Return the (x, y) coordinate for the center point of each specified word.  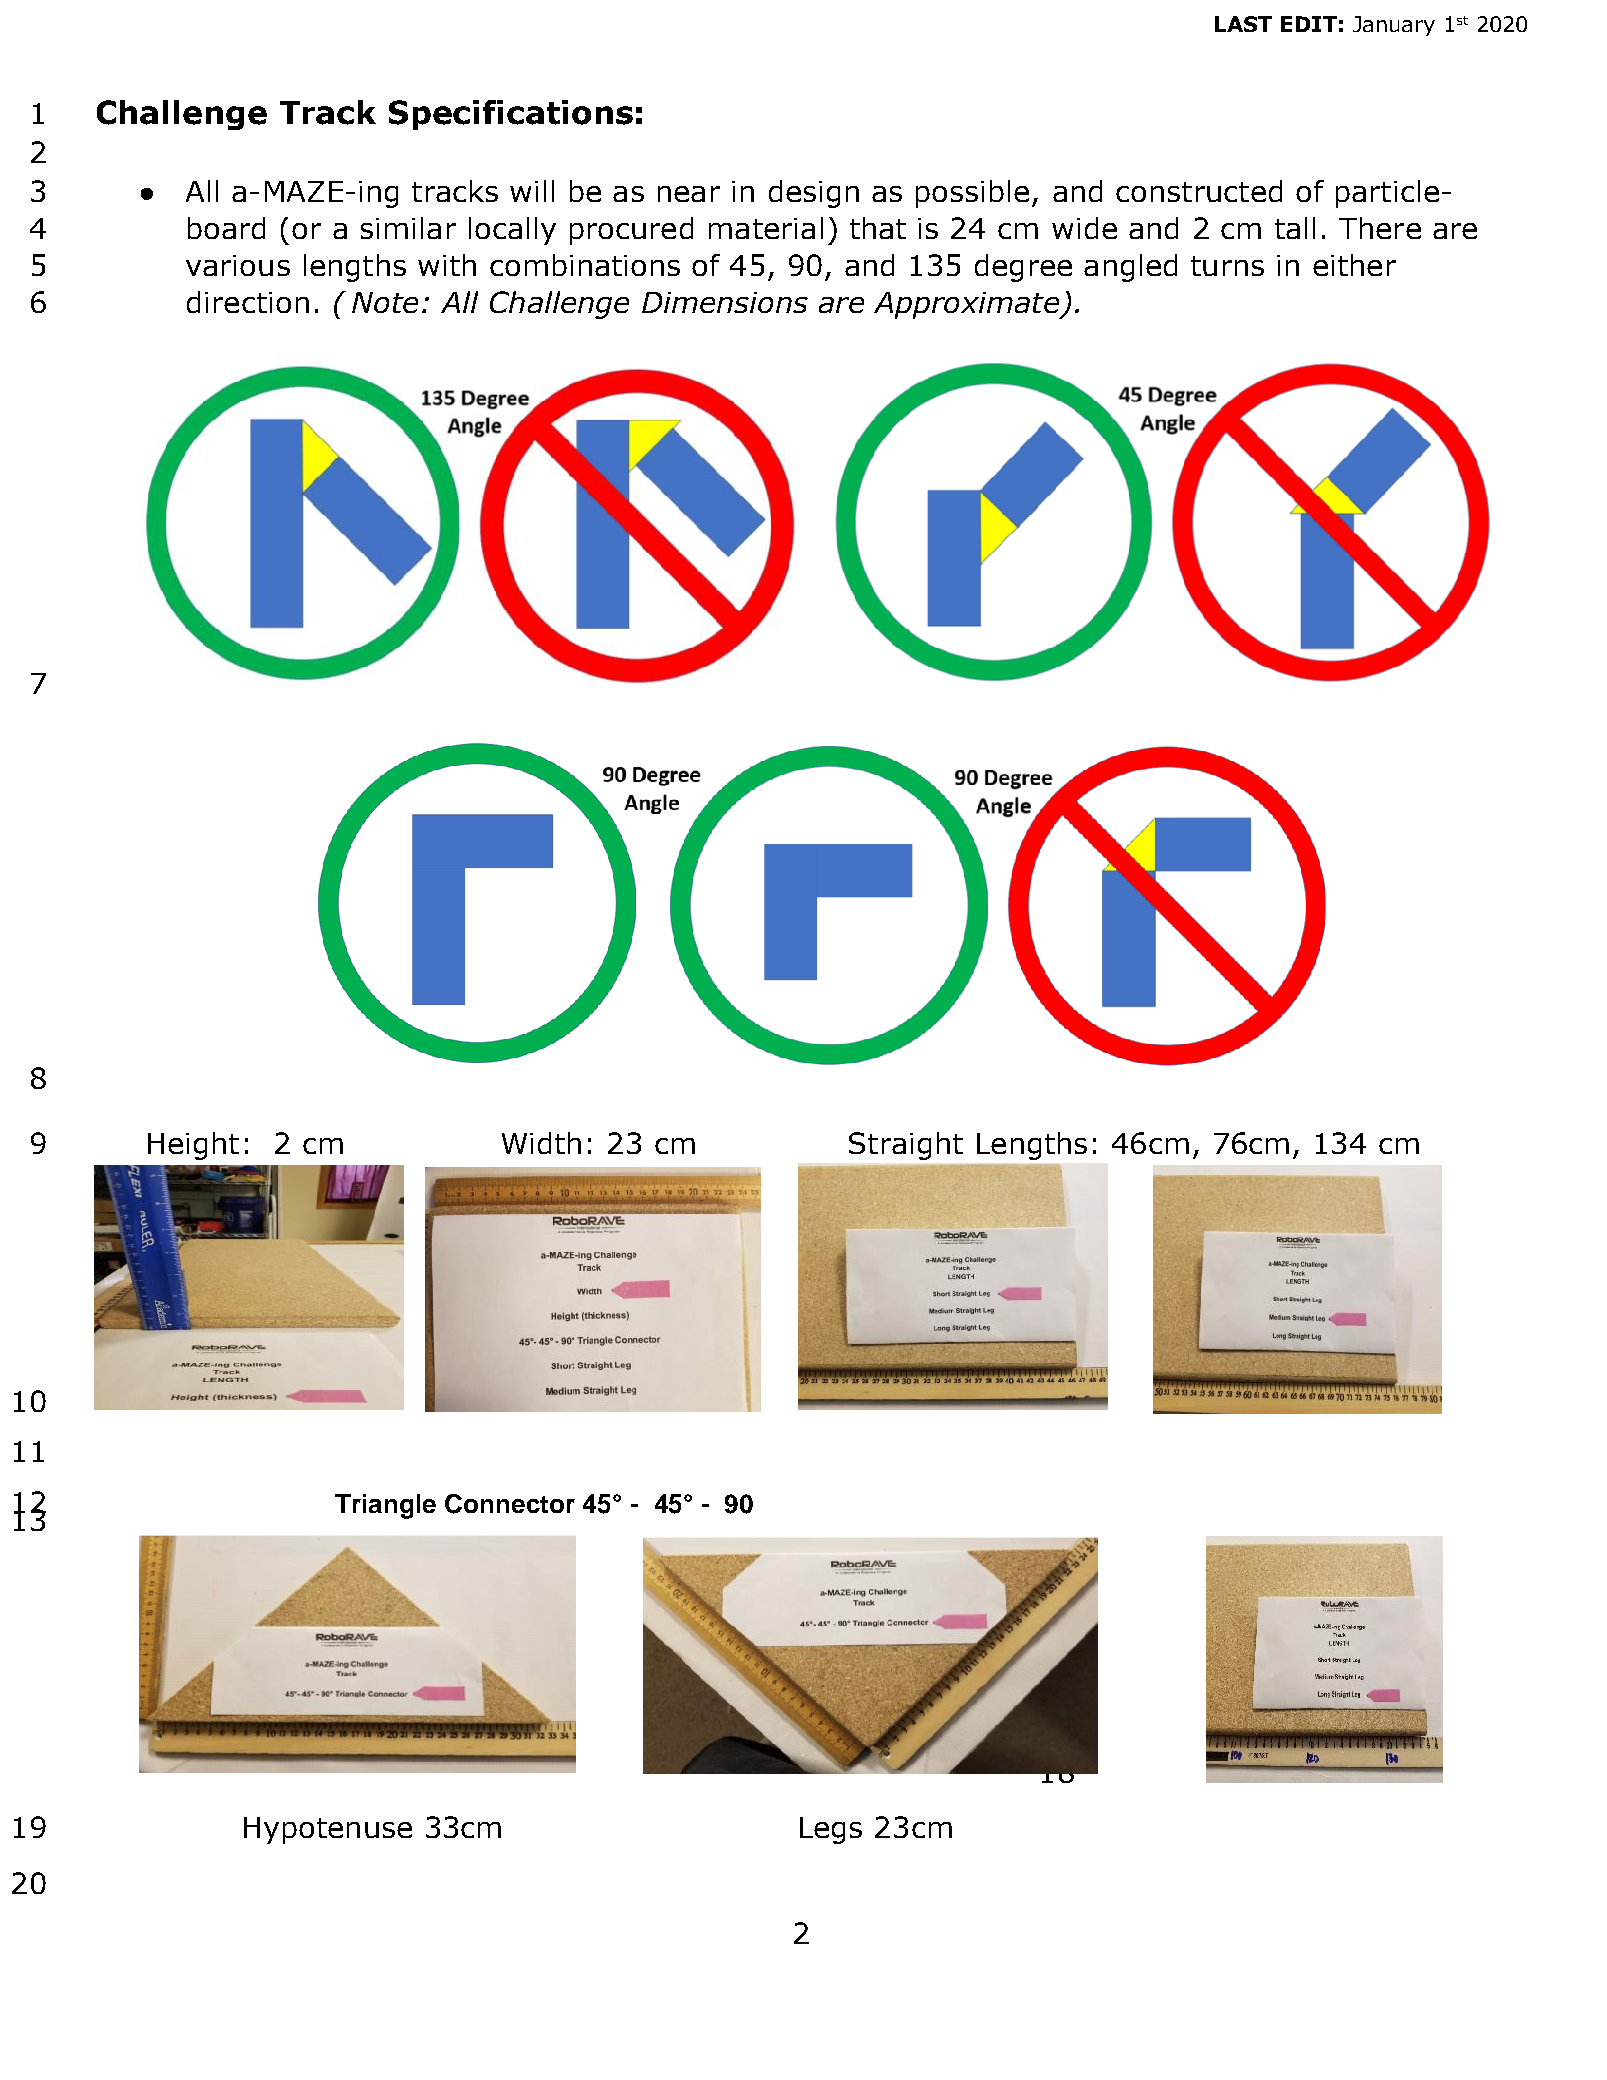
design (814, 194)
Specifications (511, 115)
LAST (1243, 24)
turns (1227, 266)
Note (385, 302)
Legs (831, 1830)
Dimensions (725, 302)
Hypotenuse (328, 1830)
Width (541, 1143)
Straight (906, 1146)
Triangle (385, 1506)
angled (1130, 268)
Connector (510, 1504)
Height (193, 1146)
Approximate (968, 305)
